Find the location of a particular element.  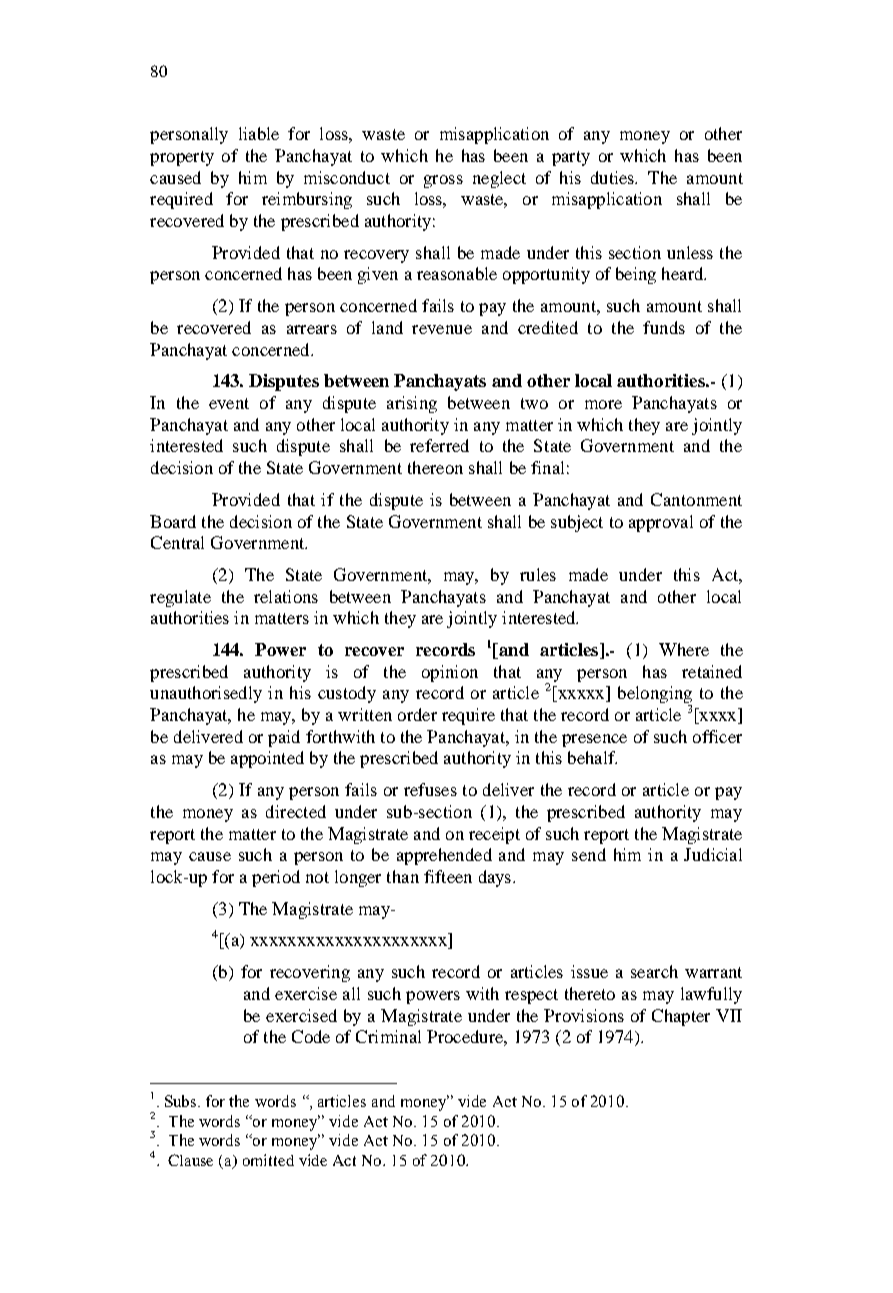

duties is located at coordinates (614, 177).
